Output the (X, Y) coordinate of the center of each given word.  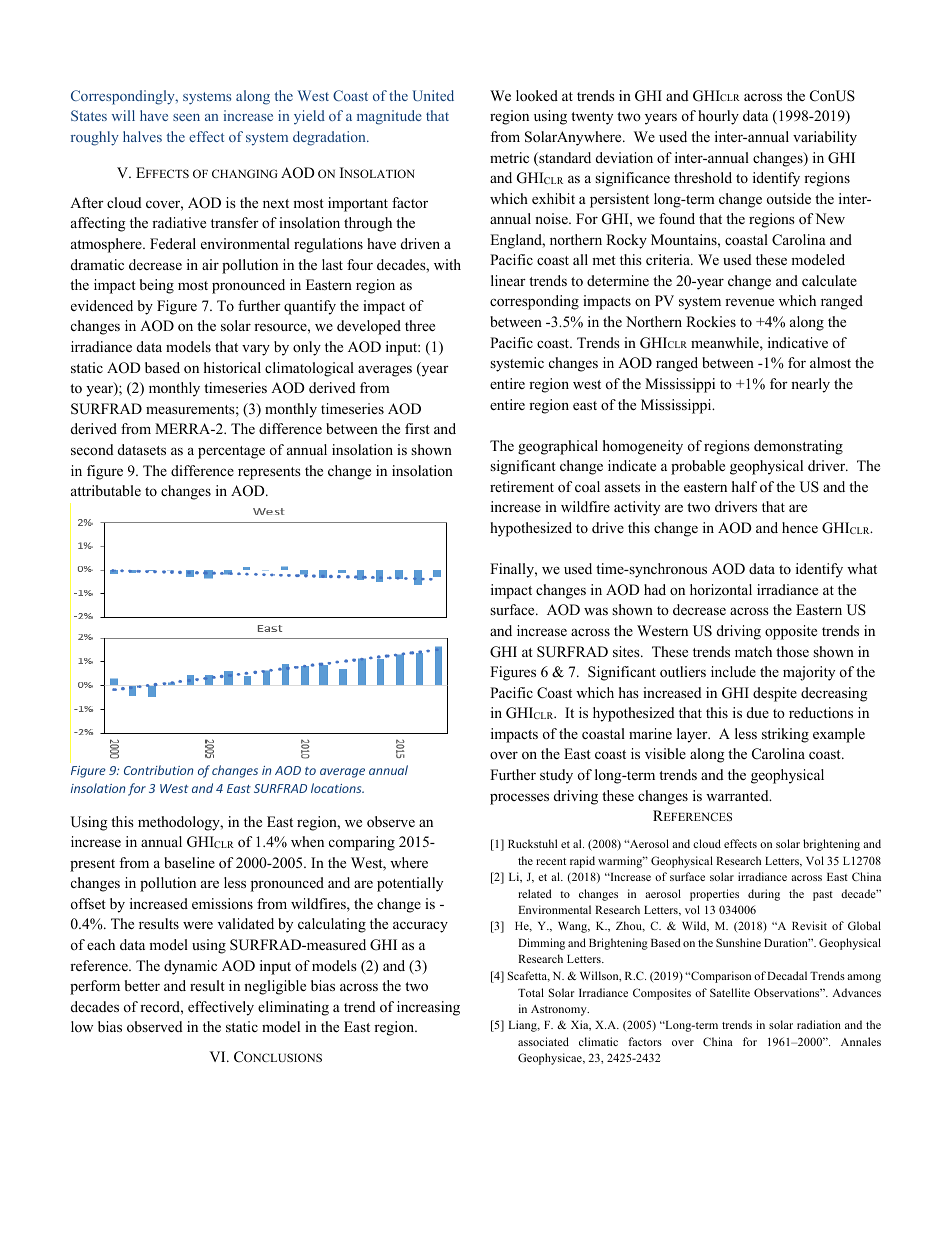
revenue (749, 302)
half (744, 486)
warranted (738, 795)
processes (519, 799)
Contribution (158, 770)
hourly (718, 117)
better (142, 985)
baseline (189, 862)
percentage (231, 452)
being (157, 286)
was (596, 611)
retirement (522, 486)
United (433, 95)
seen (186, 117)
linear (508, 280)
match (753, 651)
